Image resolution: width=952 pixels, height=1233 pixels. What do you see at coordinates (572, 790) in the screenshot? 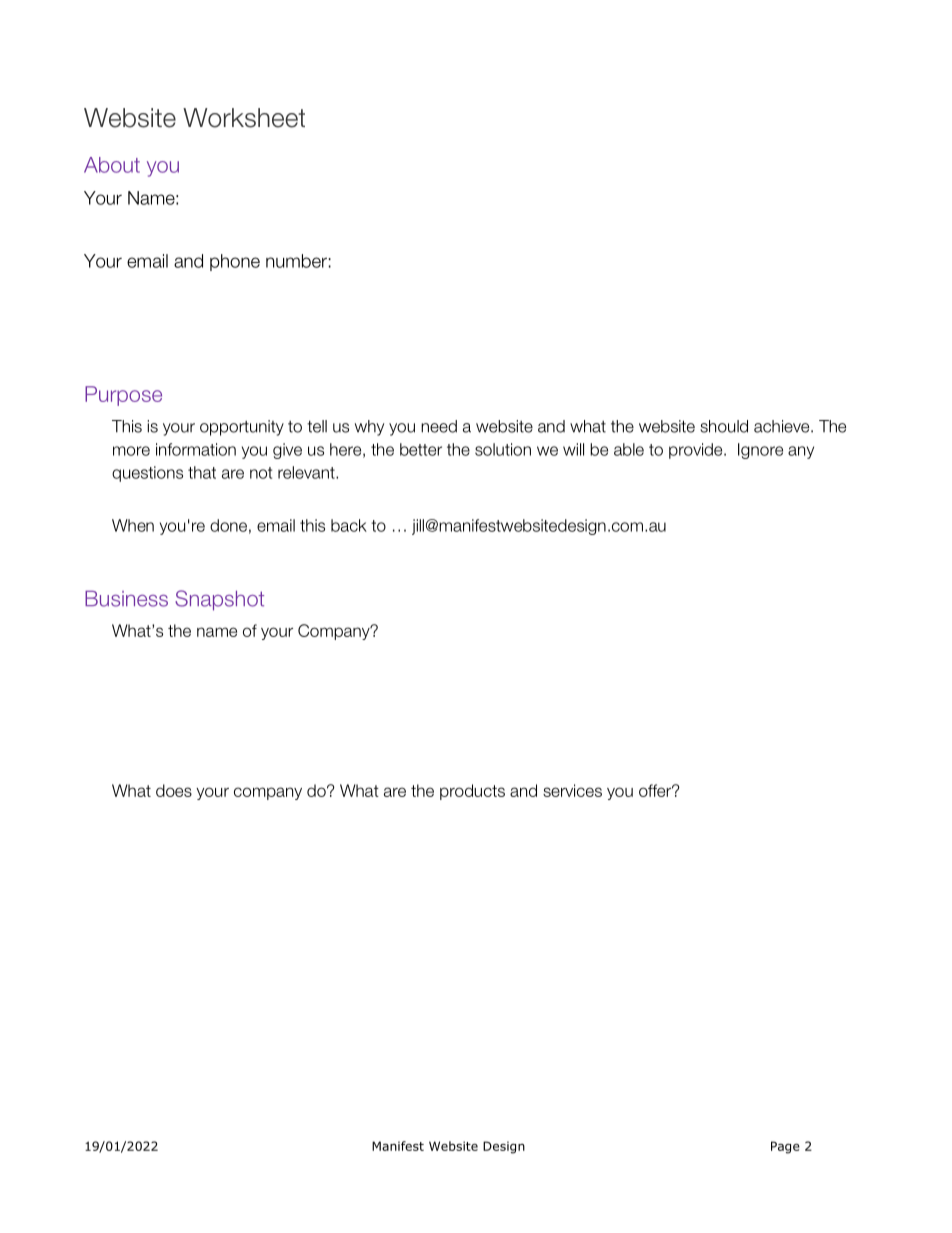
I see `services` at bounding box center [572, 790].
